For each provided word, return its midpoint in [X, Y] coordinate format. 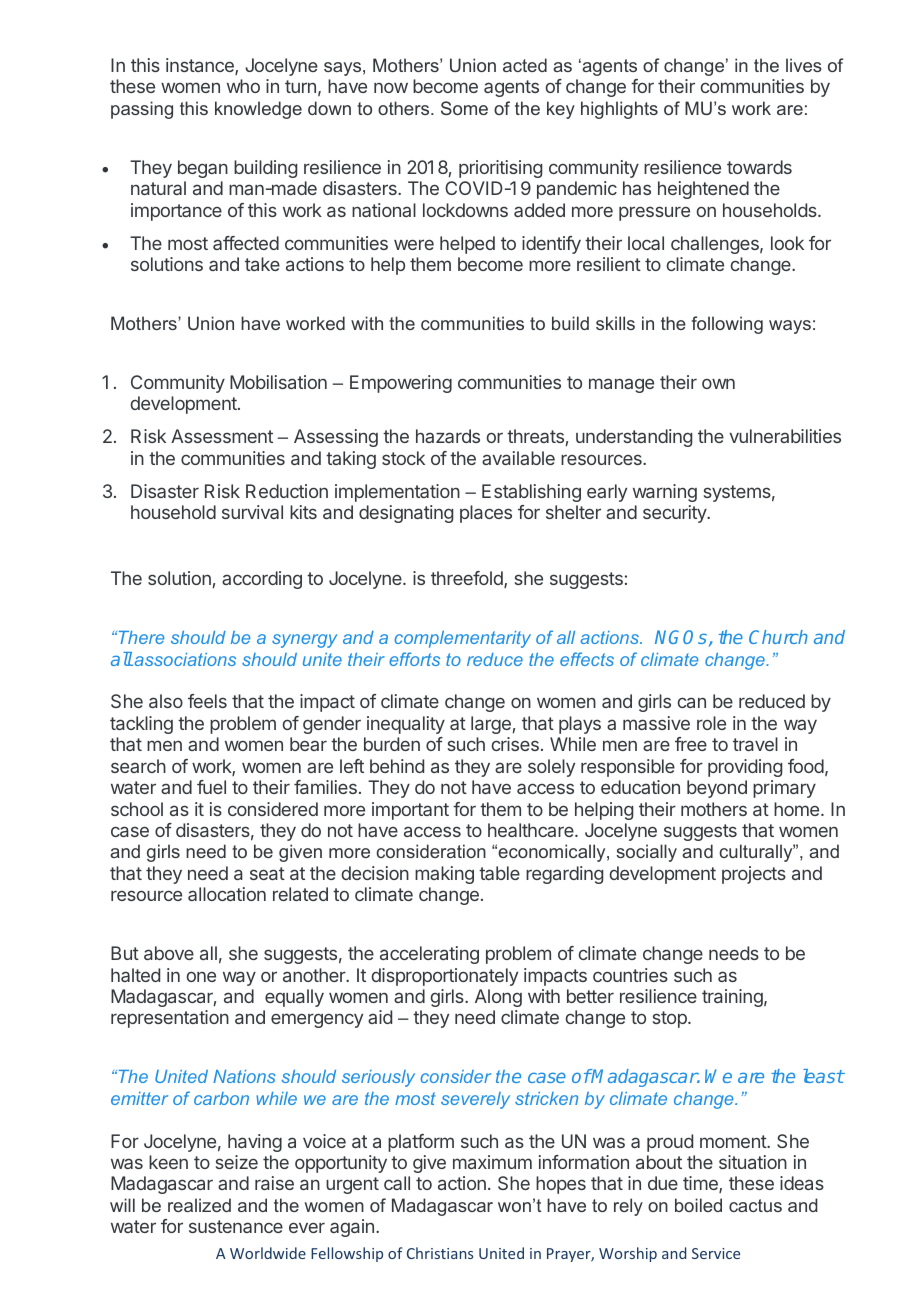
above [169, 953]
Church [778, 637]
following [727, 325]
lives [804, 65]
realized [199, 1205]
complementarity [462, 639]
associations [184, 659]
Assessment [222, 436]
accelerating [429, 955]
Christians [440, 1253]
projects [754, 875]
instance [201, 66]
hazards [448, 436]
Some [464, 108]
